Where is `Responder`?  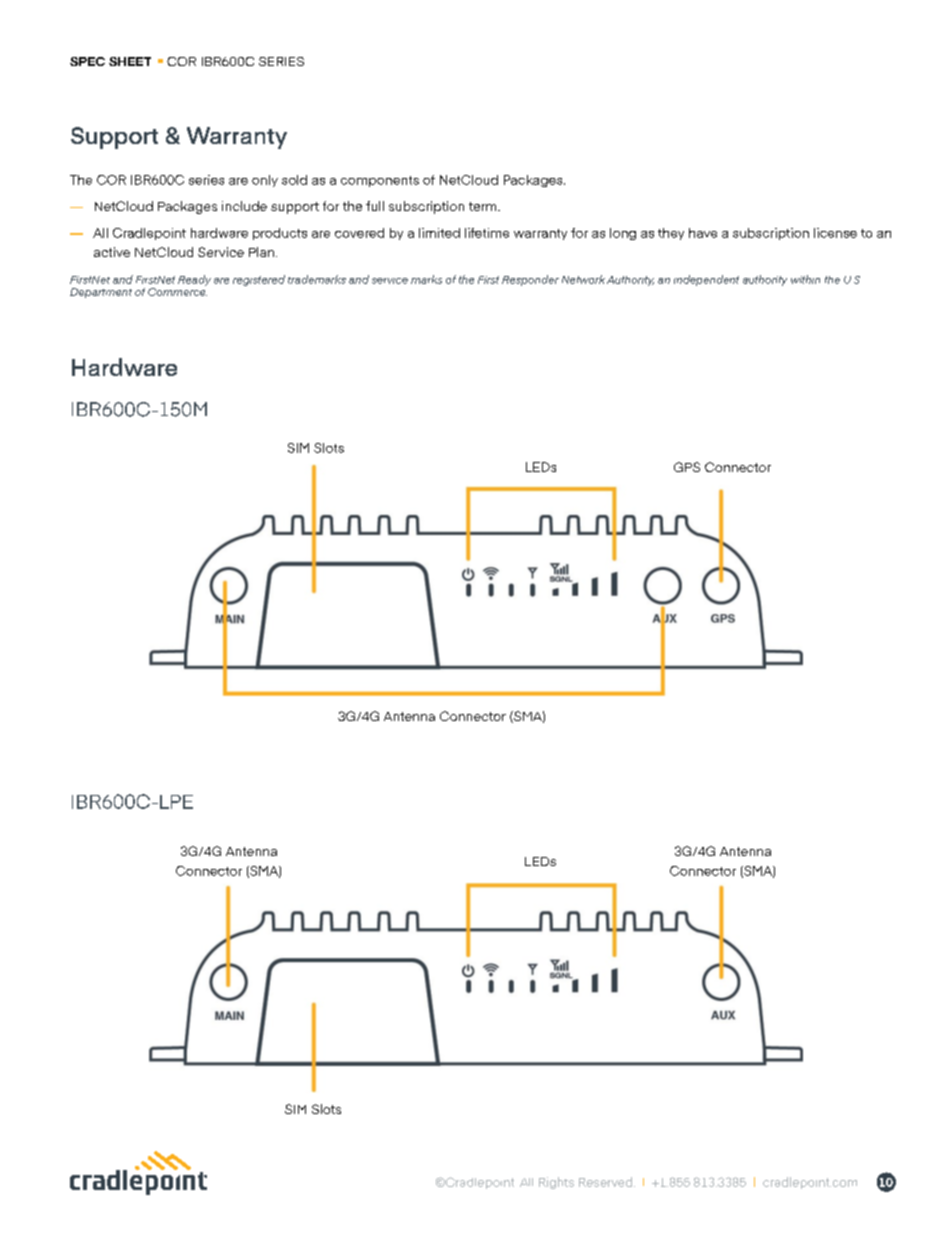
Responder is located at coordinates (530, 280).
